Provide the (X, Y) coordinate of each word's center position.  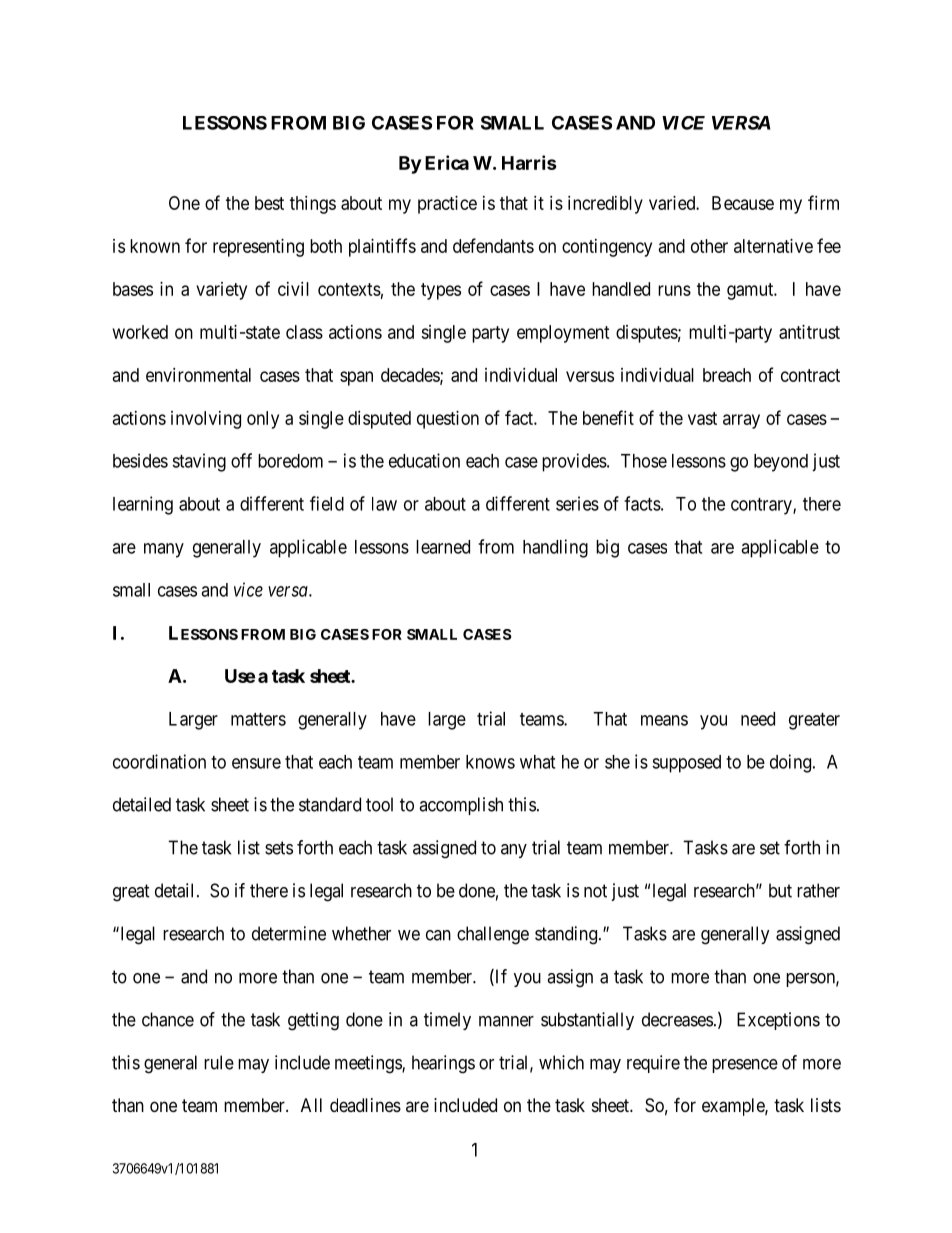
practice (447, 205)
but (780, 890)
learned (443, 547)
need (758, 719)
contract (810, 375)
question (448, 420)
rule (219, 1062)
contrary (762, 506)
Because (743, 203)
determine (289, 933)
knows (490, 762)
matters (258, 719)
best (269, 203)
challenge (493, 935)
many (164, 550)
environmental (198, 375)
